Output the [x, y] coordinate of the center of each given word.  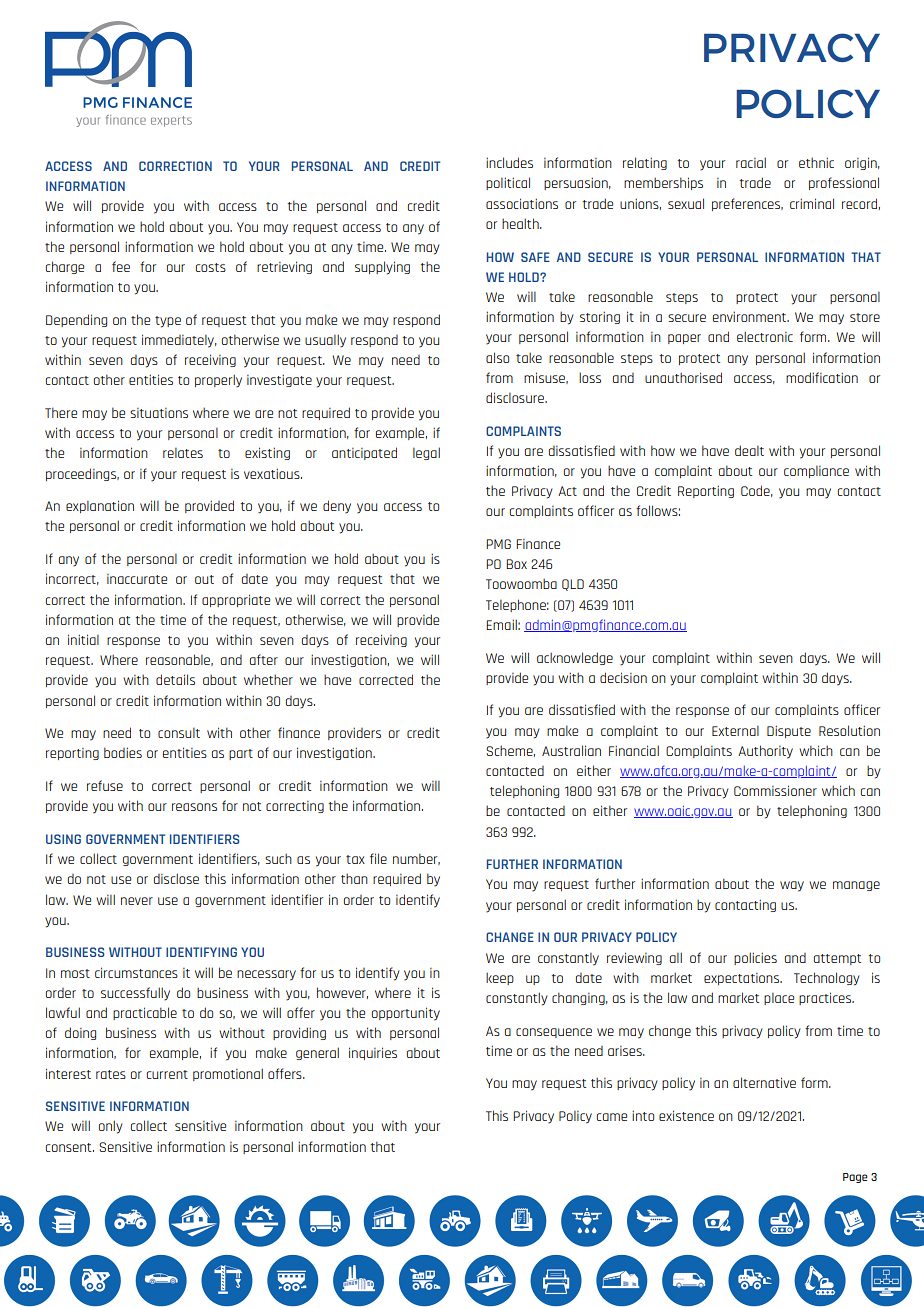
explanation [100, 506]
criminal [812, 203]
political [508, 183]
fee [121, 266]
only [111, 1127]
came [612, 1117]
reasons [194, 807]
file [378, 858]
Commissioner [775, 790]
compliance [816, 472]
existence [686, 1115]
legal [426, 453]
